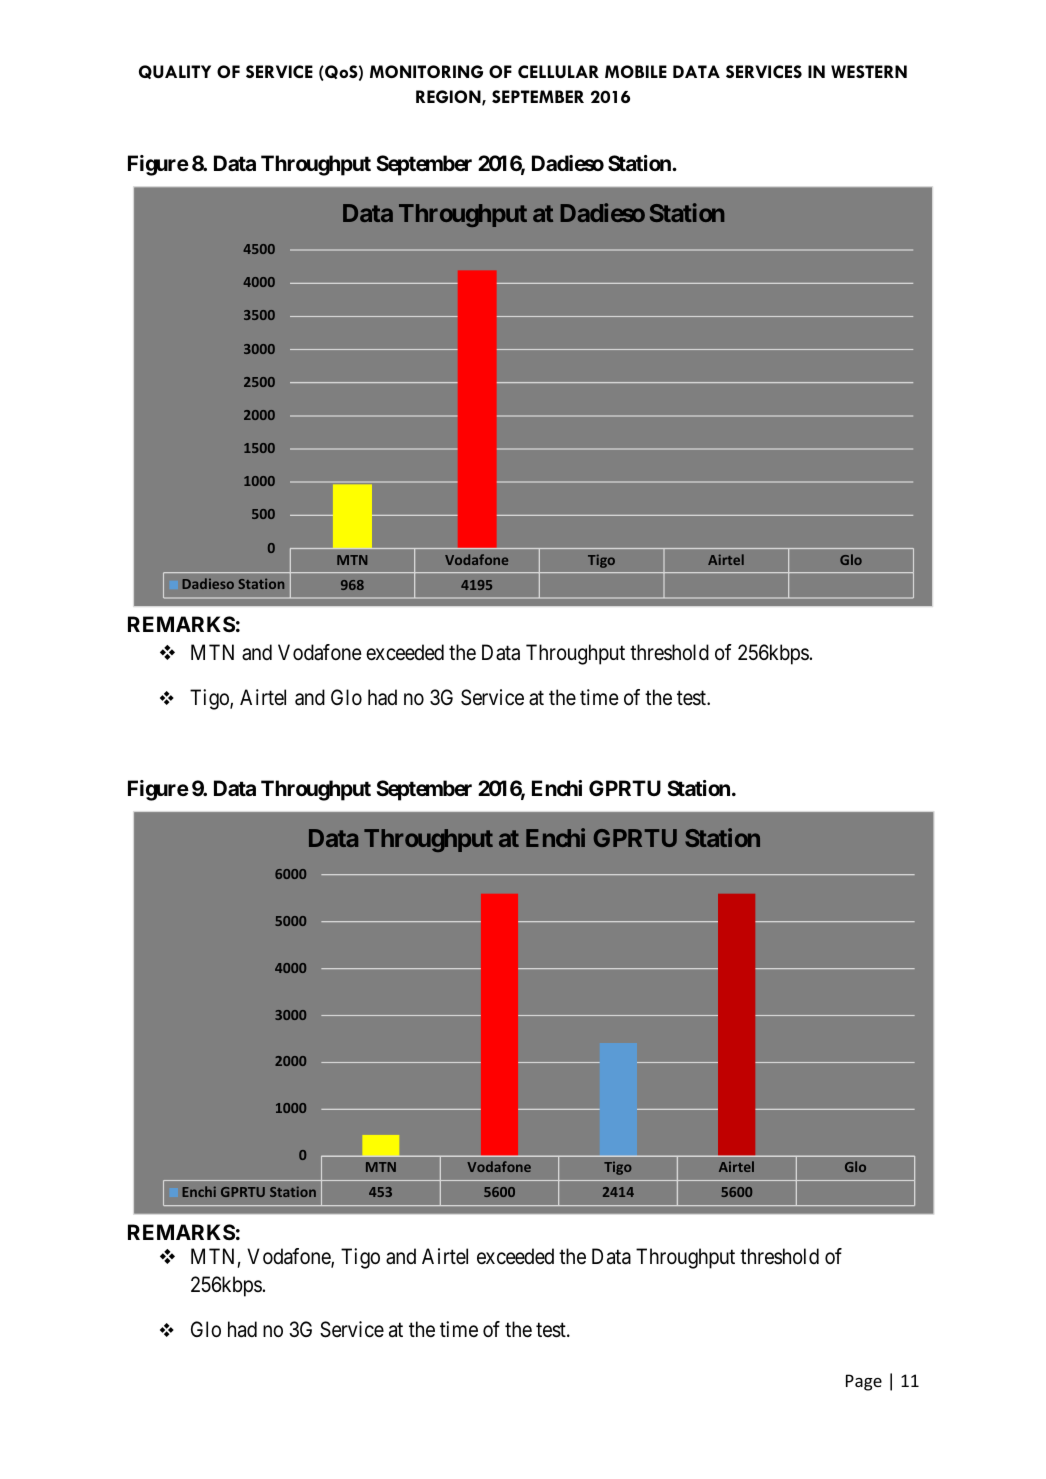 Image resolution: width=1046 pixels, height=1479 pixels. Describe the element at coordinates (636, 71) in the image. I see `MOBILE` at that location.
